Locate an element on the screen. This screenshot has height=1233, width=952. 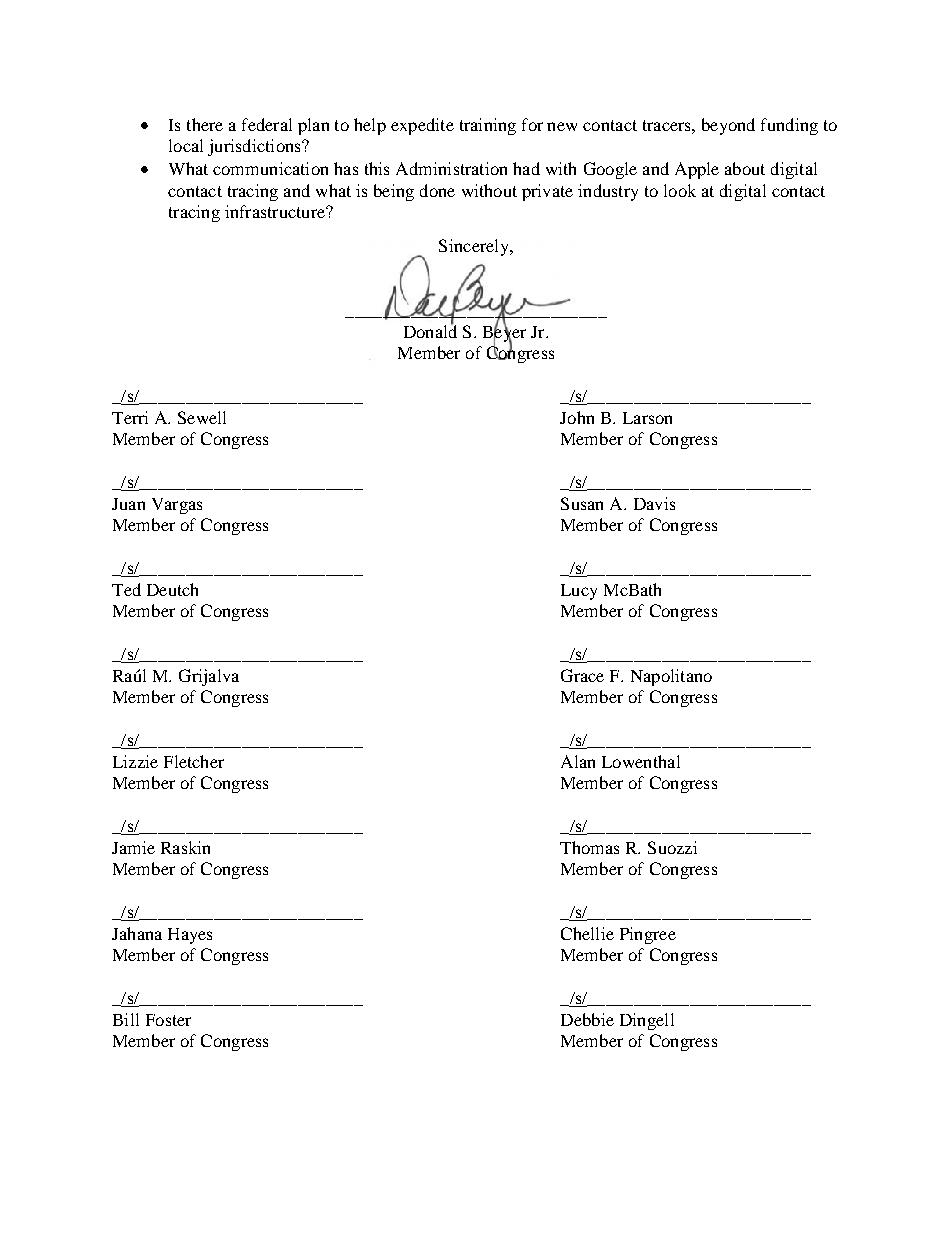
local is located at coordinates (186, 145).
